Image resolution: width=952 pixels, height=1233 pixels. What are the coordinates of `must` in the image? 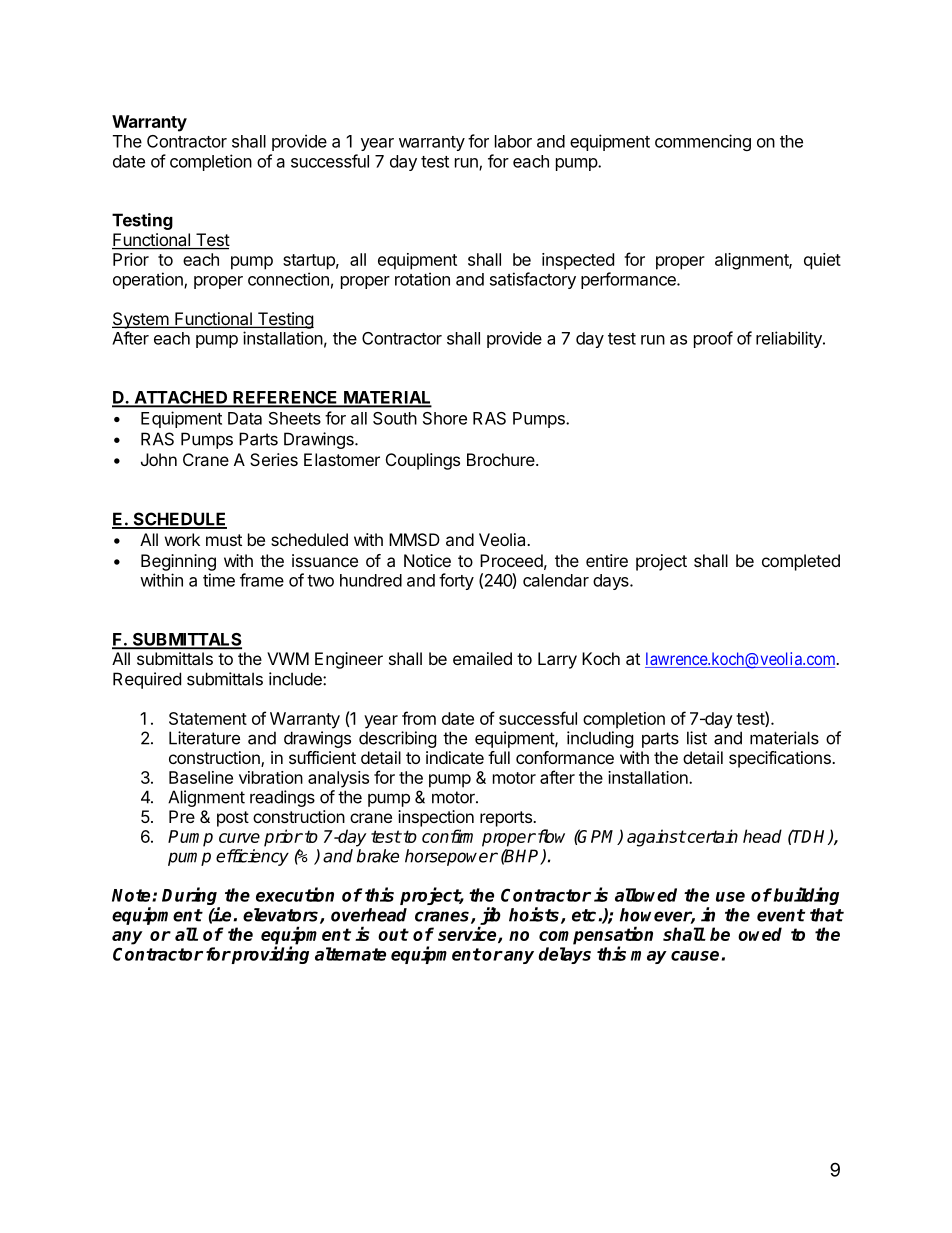 It's located at (224, 540).
